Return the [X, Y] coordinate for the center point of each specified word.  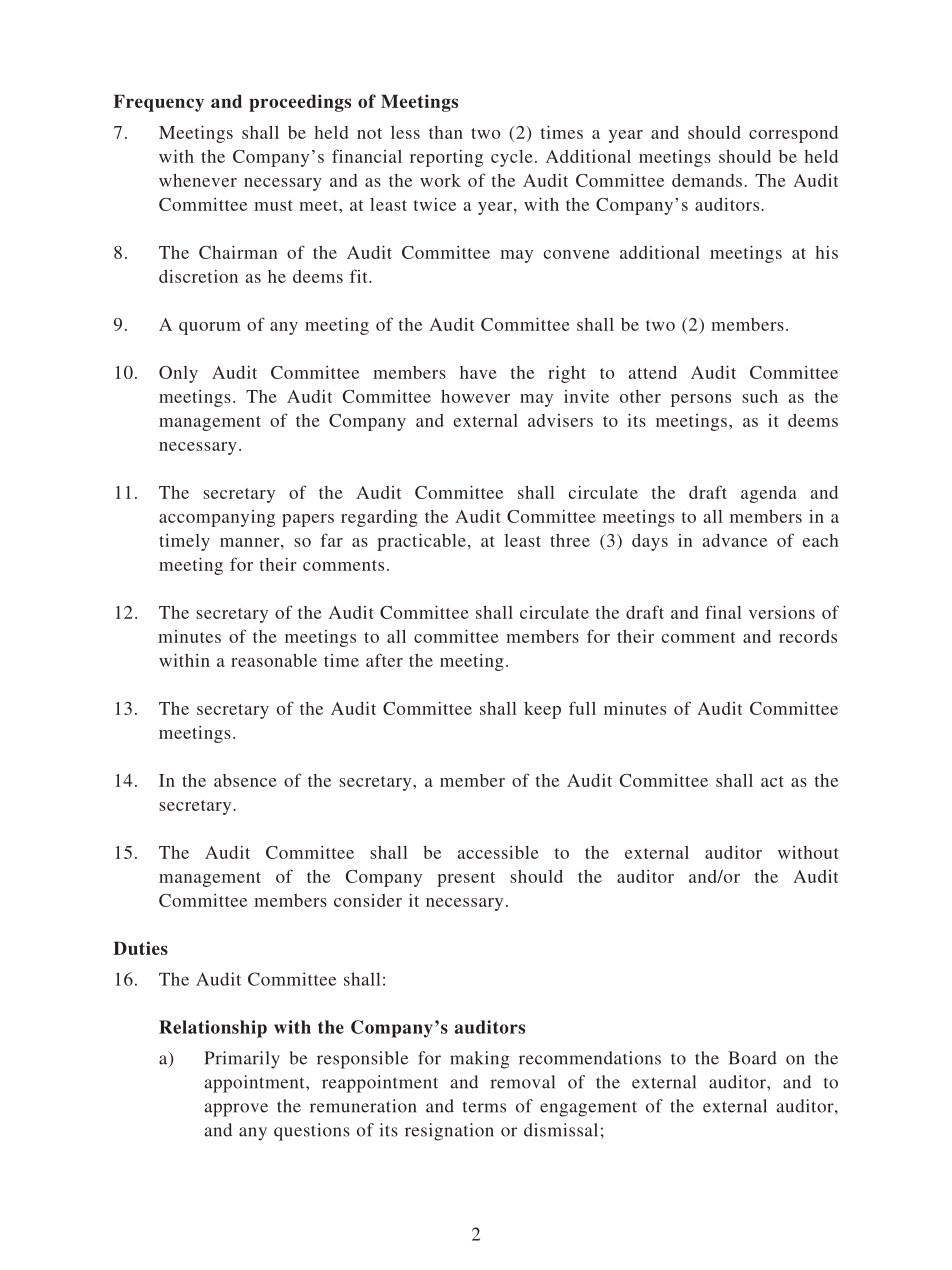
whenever [198, 180]
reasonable [274, 660]
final [723, 612]
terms [484, 1107]
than [446, 132]
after [384, 660]
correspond [793, 134]
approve [236, 1110]
